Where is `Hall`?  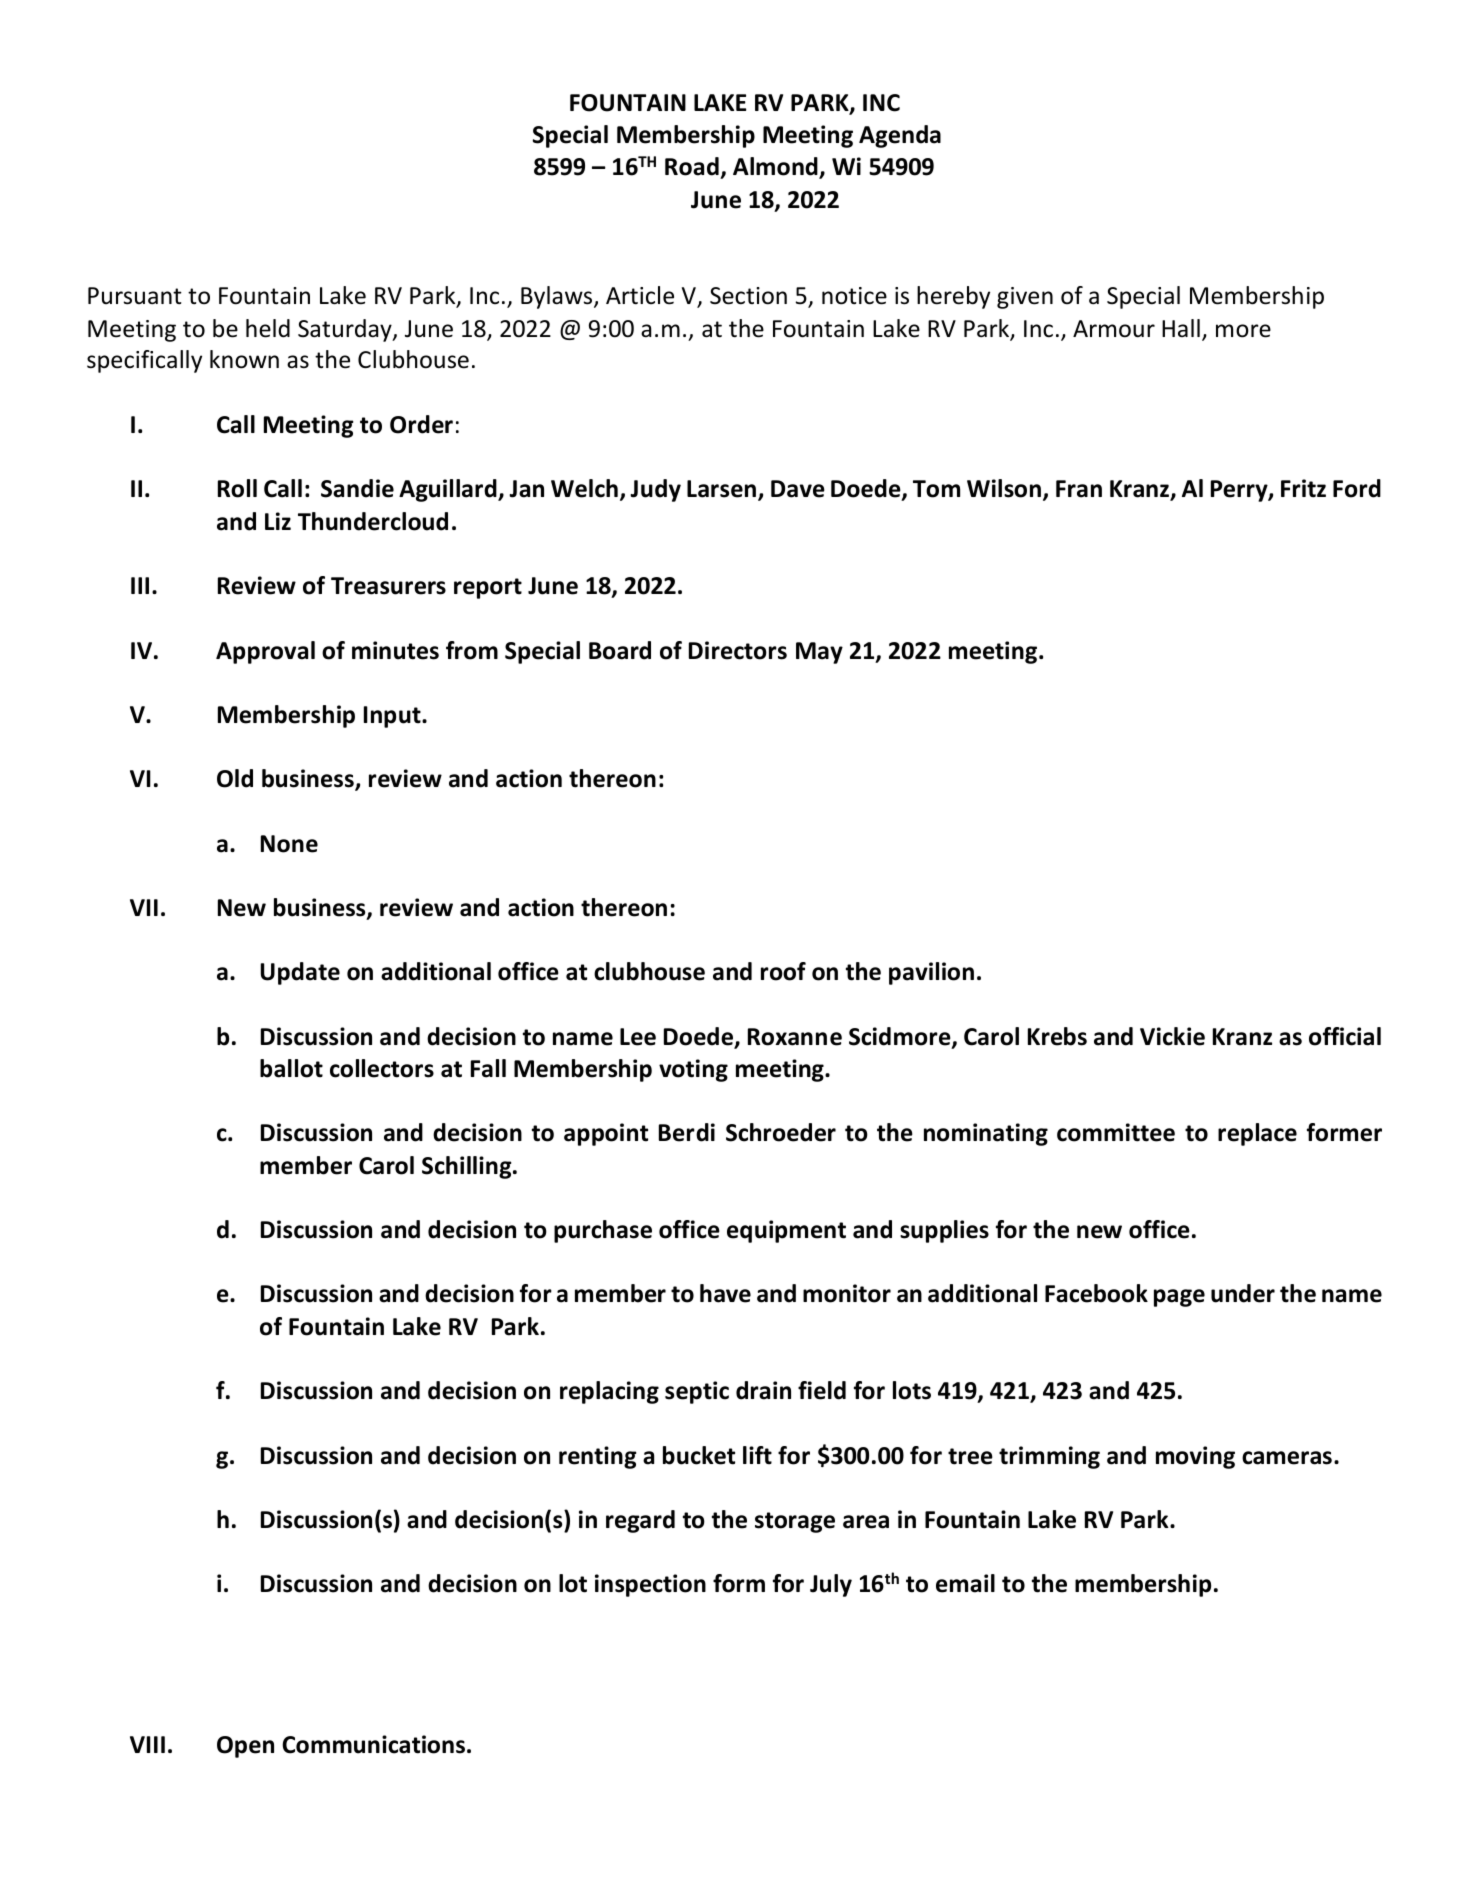
Hall is located at coordinates (1181, 328).
